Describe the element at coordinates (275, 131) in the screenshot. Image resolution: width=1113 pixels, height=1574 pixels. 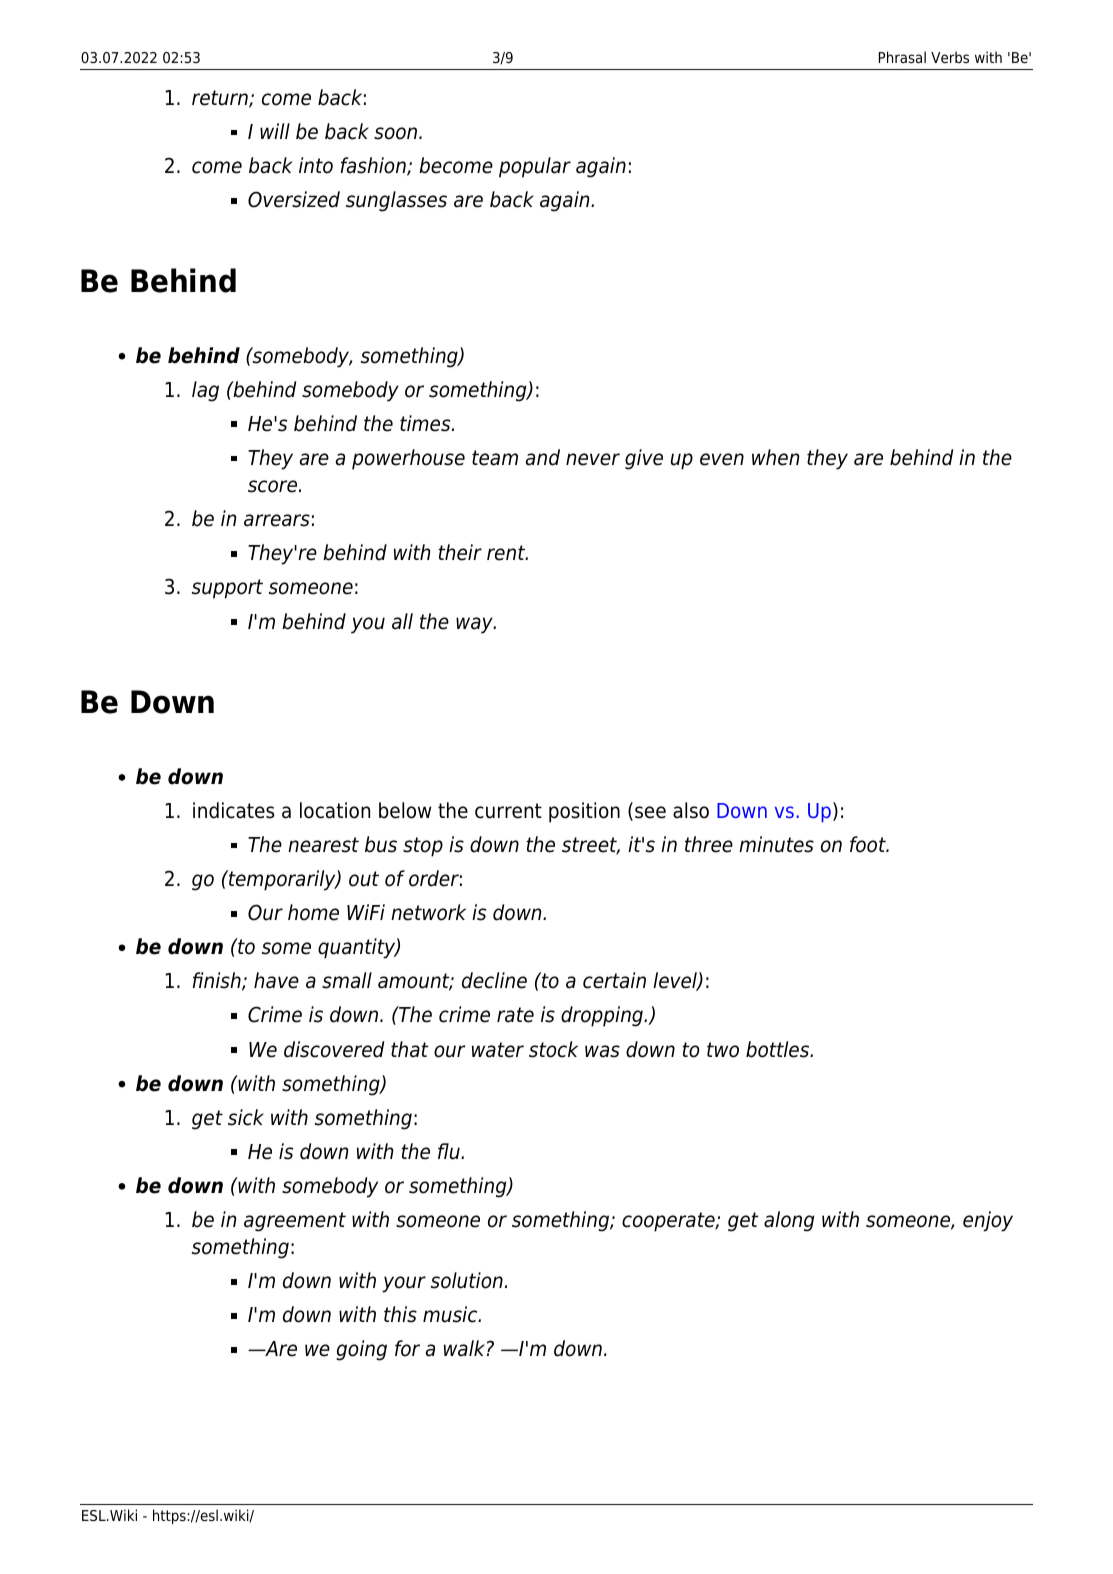
I see `will` at that location.
